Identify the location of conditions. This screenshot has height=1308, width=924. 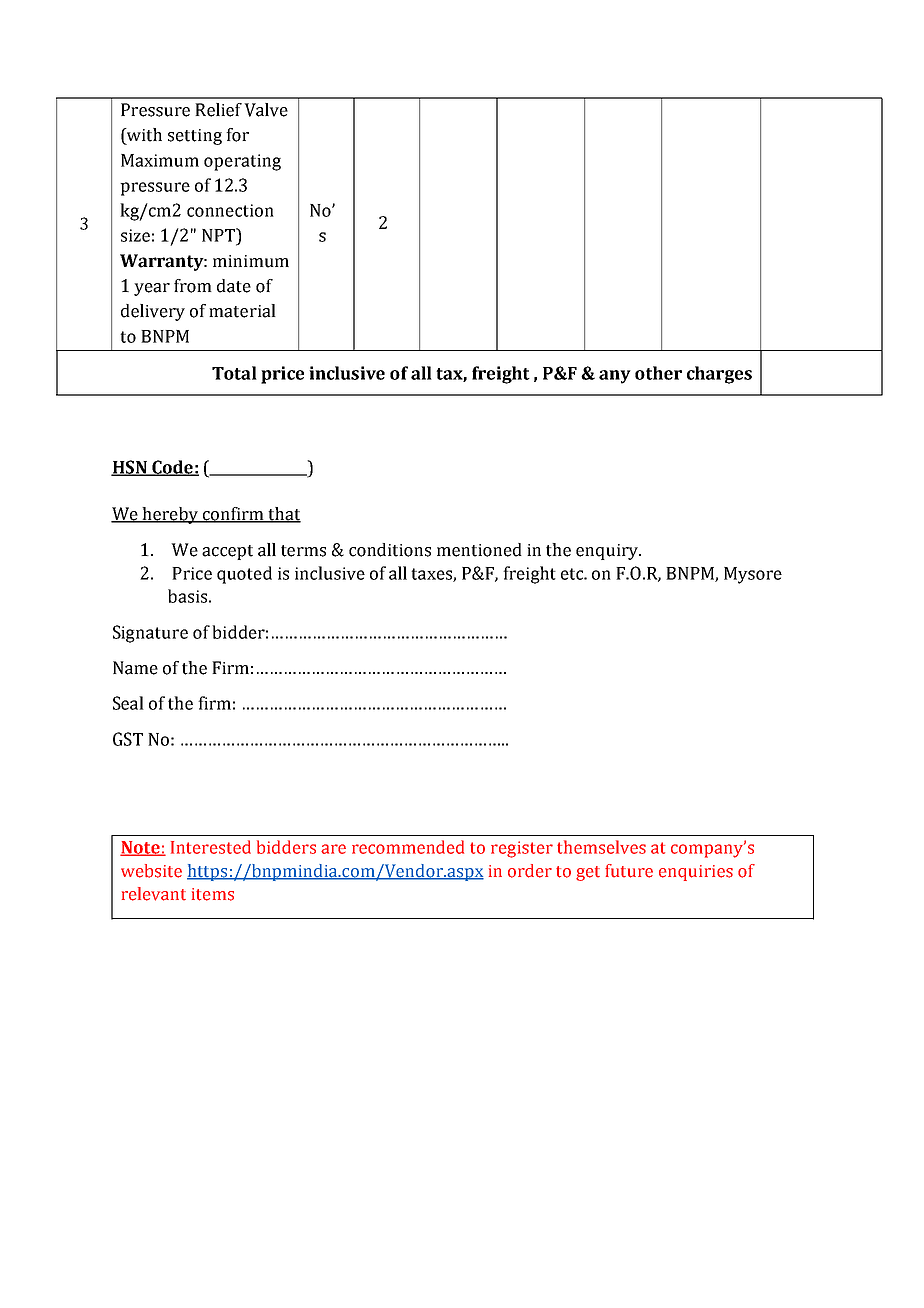
(390, 550).
